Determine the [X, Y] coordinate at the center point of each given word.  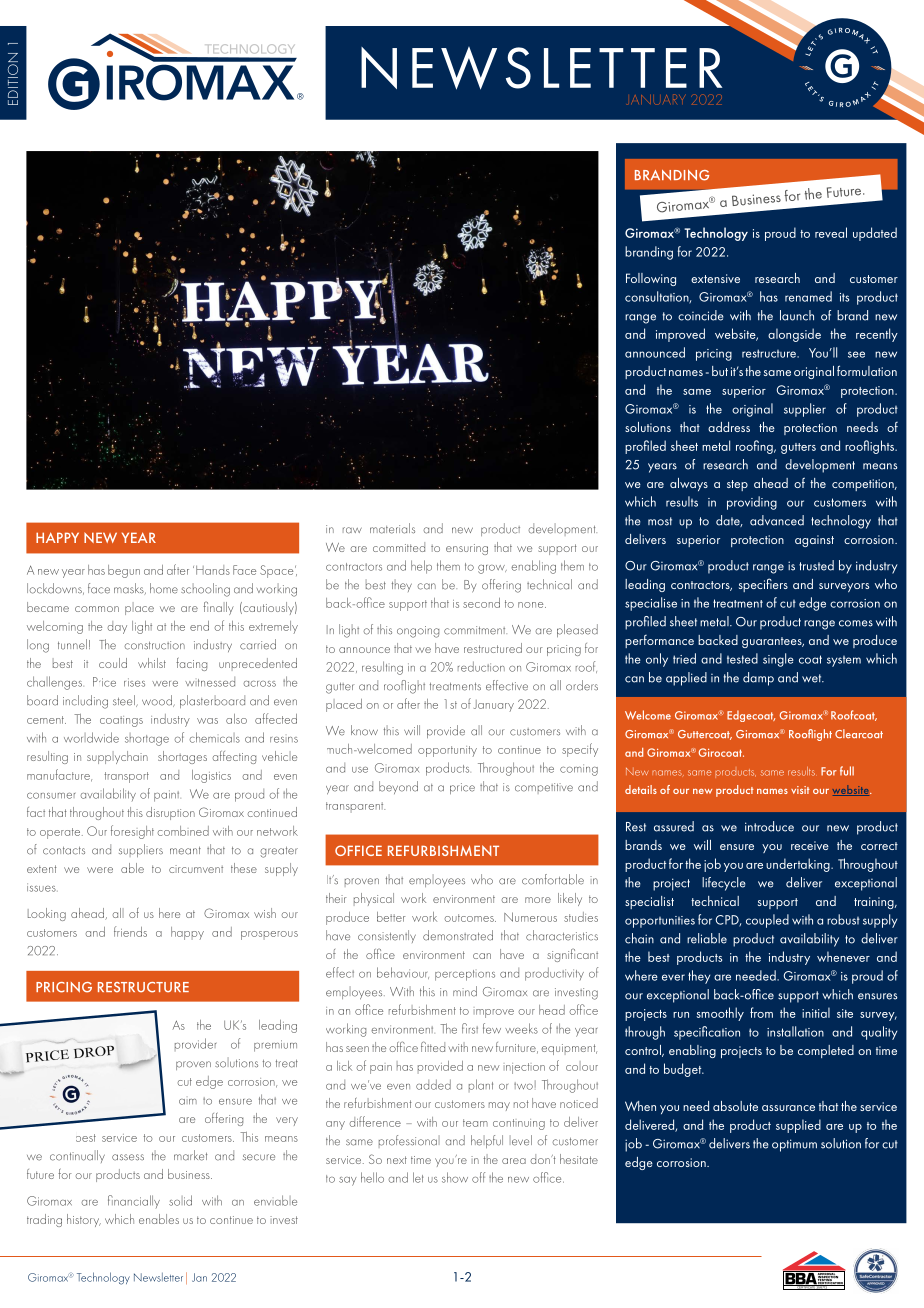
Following [651, 279]
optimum [794, 1145]
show [455, 1177]
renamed [808, 296]
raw [352, 530]
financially [134, 1201]
